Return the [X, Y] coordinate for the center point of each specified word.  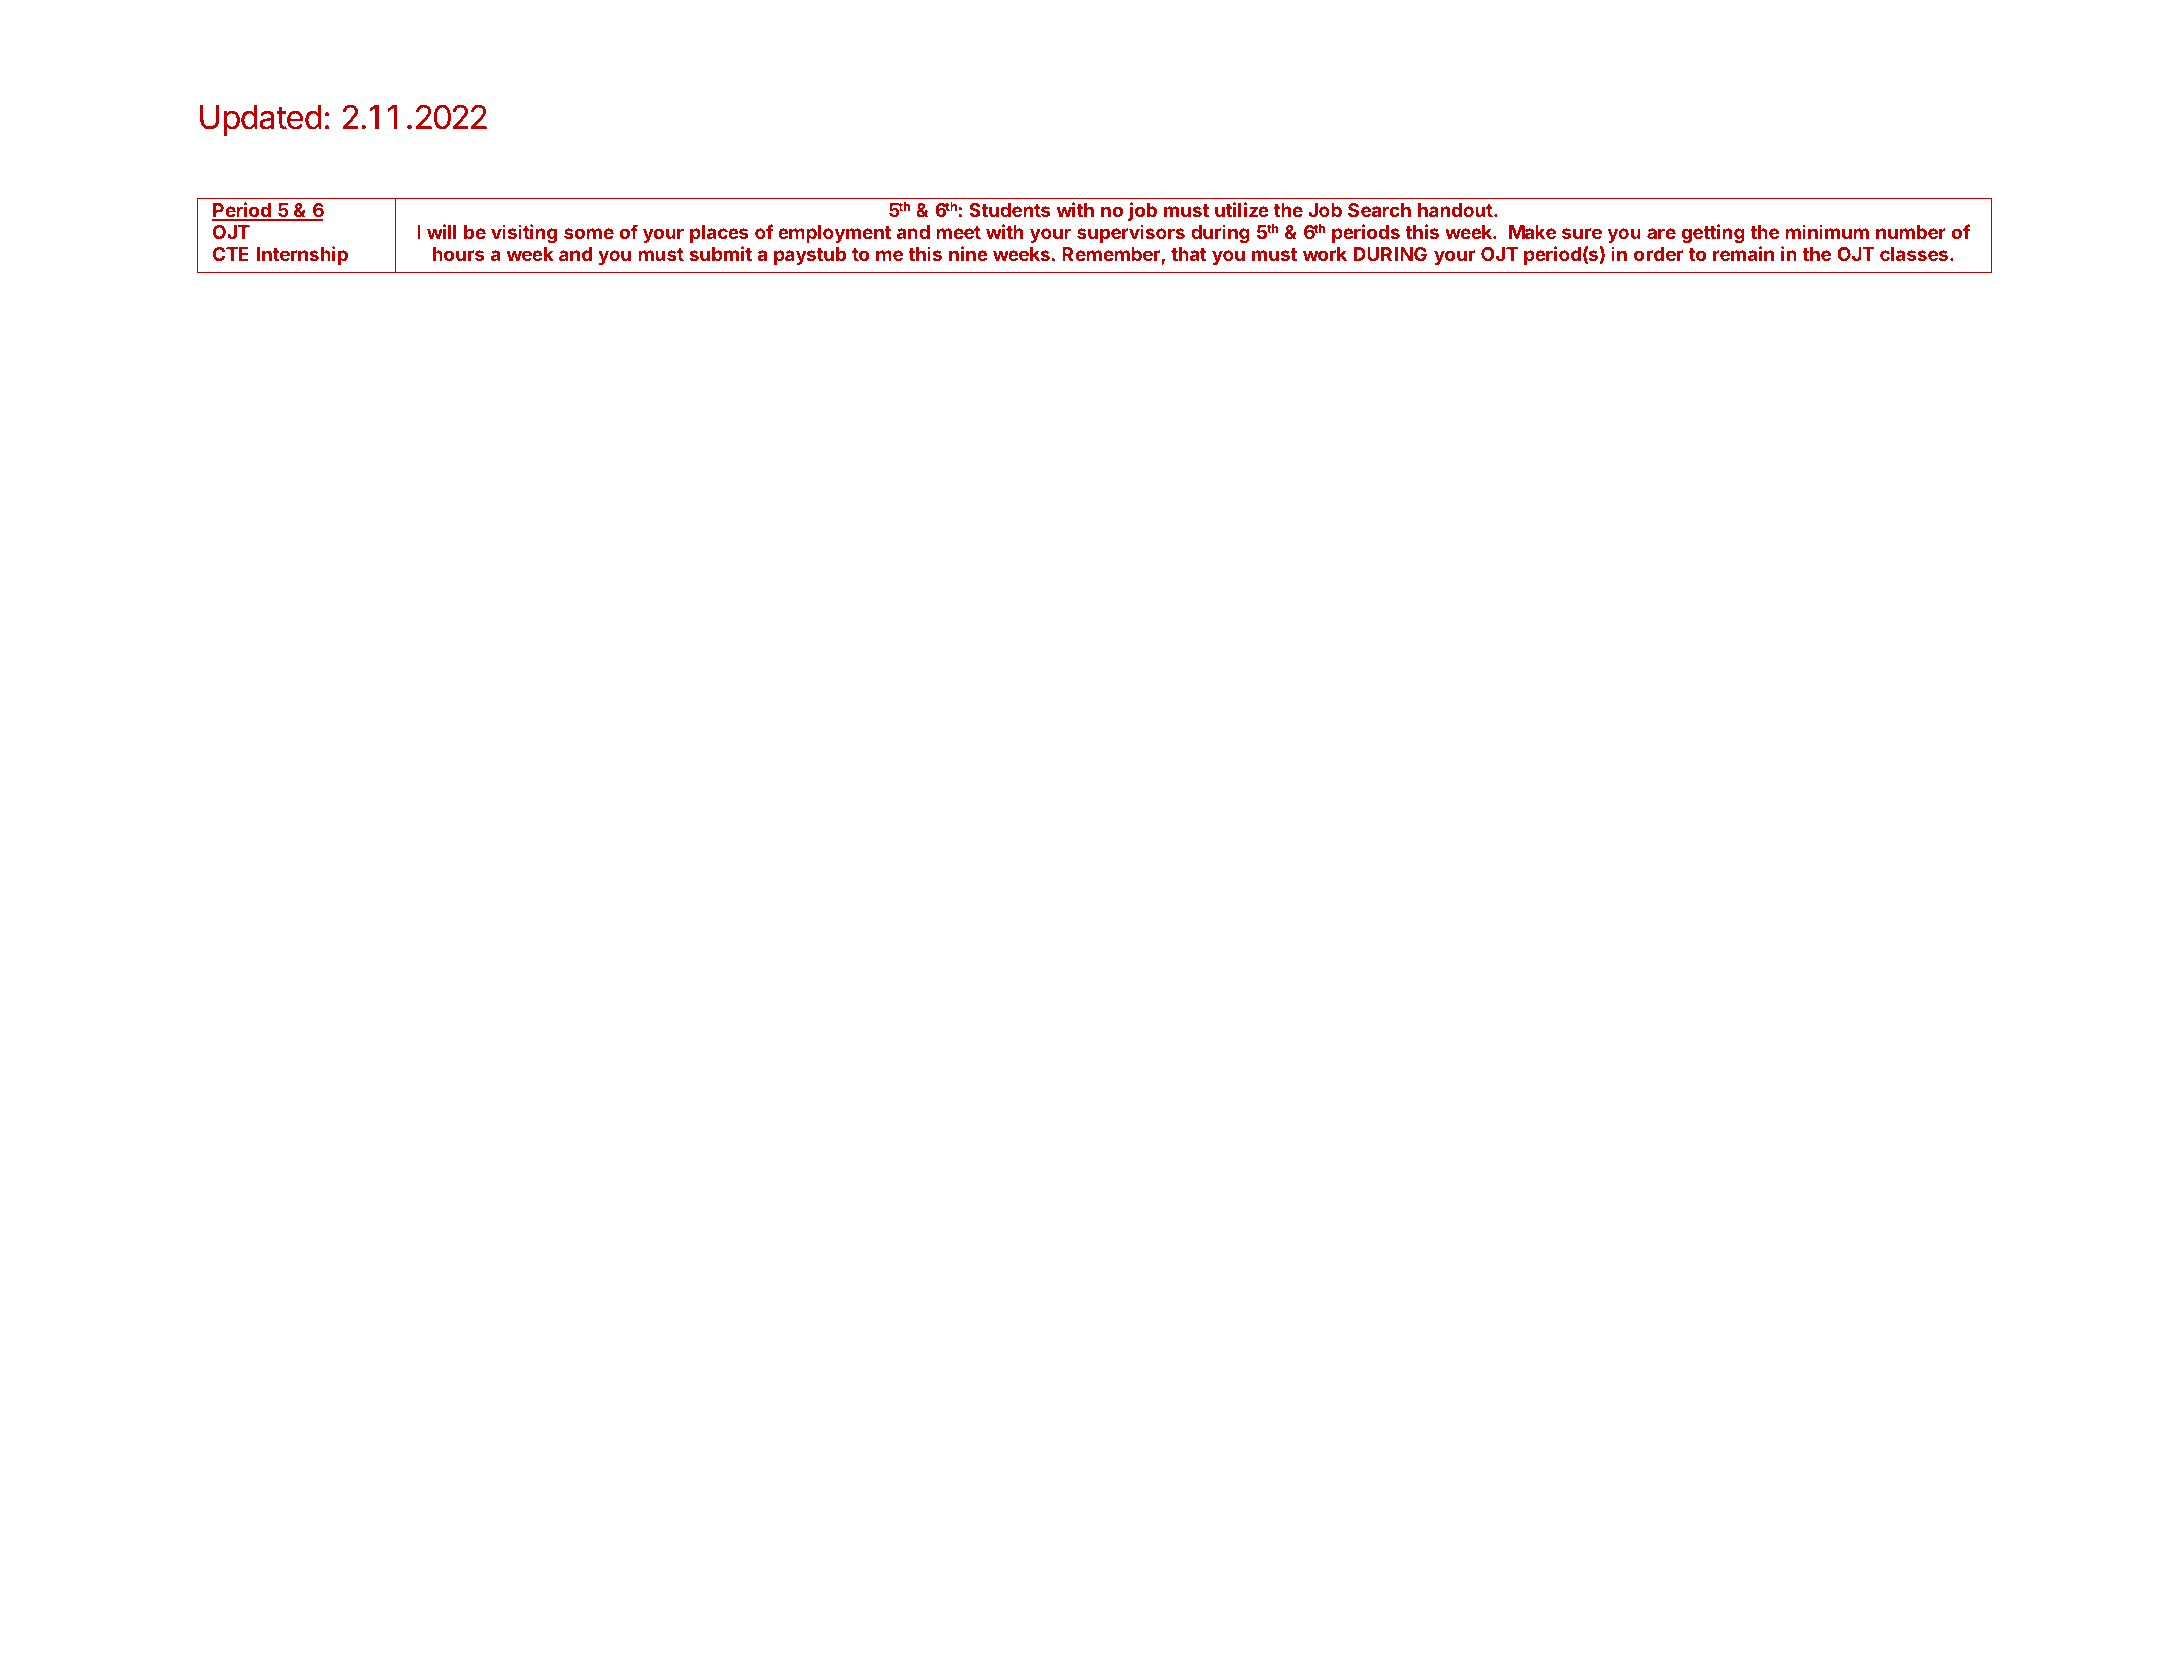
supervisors [1131, 233]
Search [1379, 210]
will [441, 231]
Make [1532, 232]
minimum [1827, 231]
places [719, 234]
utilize [1242, 209]
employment [834, 234]
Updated [261, 120]
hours [458, 254]
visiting [524, 233]
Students [1009, 210]
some [589, 233]
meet [958, 232]
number [1911, 232]
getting [1713, 233]
